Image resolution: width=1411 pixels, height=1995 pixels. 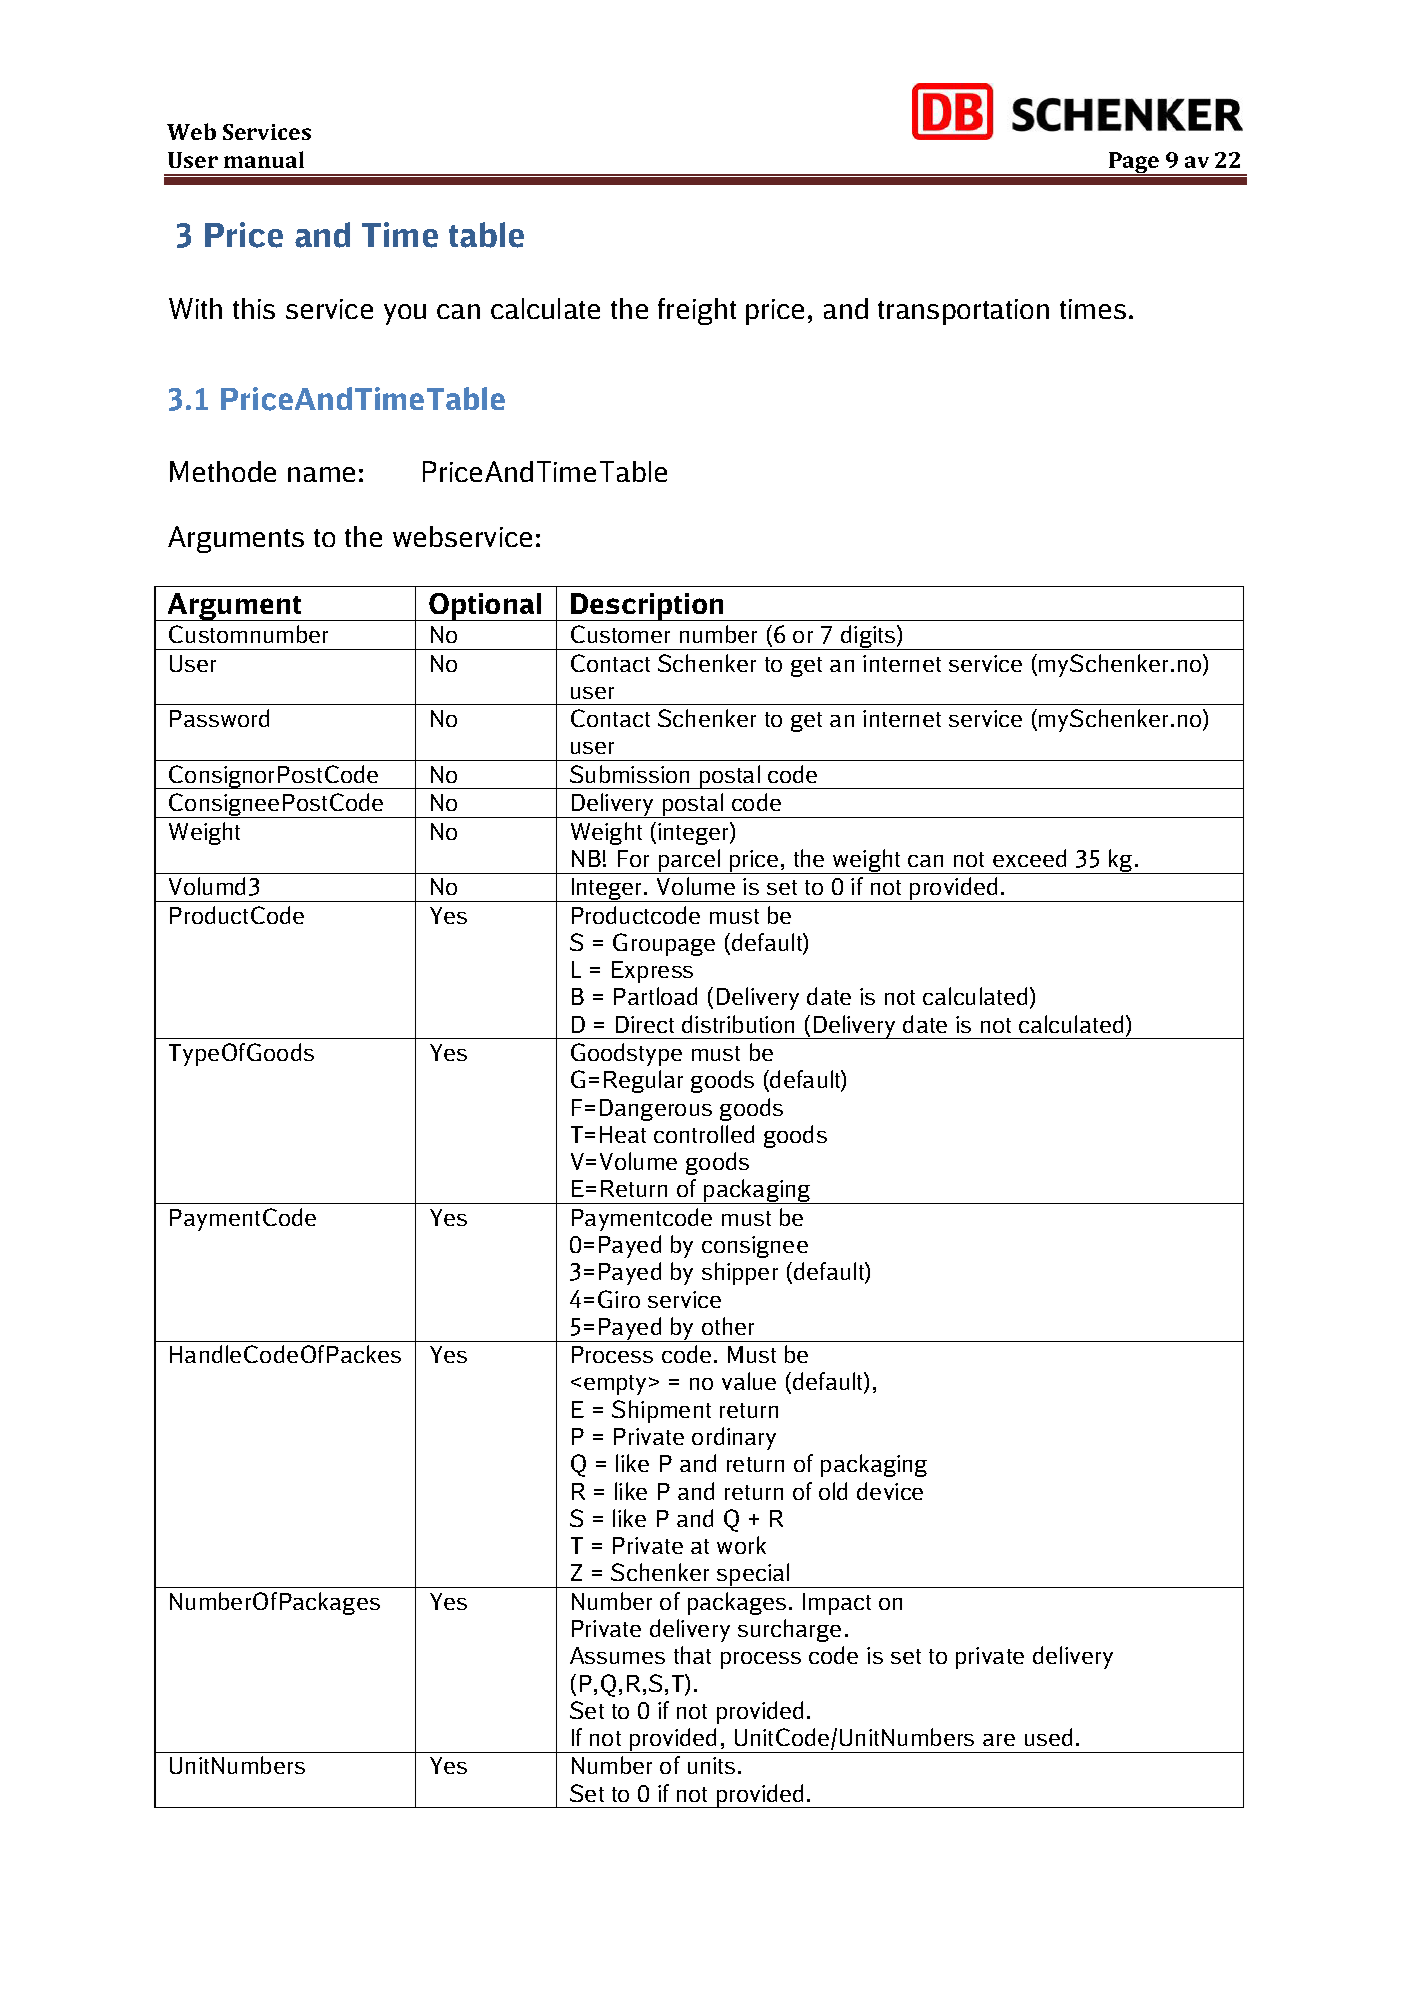 What do you see at coordinates (661, 1411) in the page?
I see `Shipment` at bounding box center [661, 1411].
